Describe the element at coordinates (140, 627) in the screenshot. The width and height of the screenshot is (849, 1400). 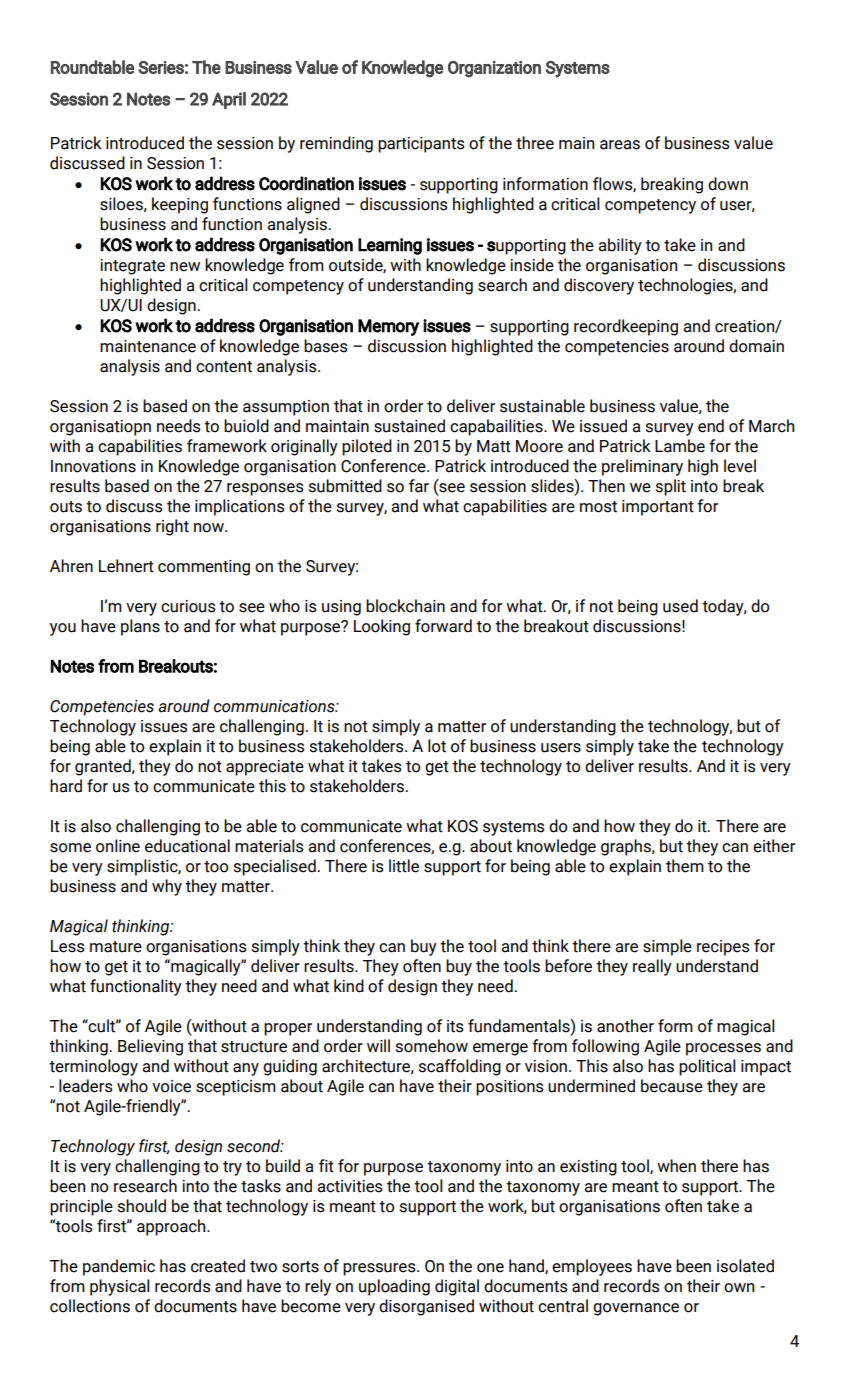
I see `plans` at that location.
